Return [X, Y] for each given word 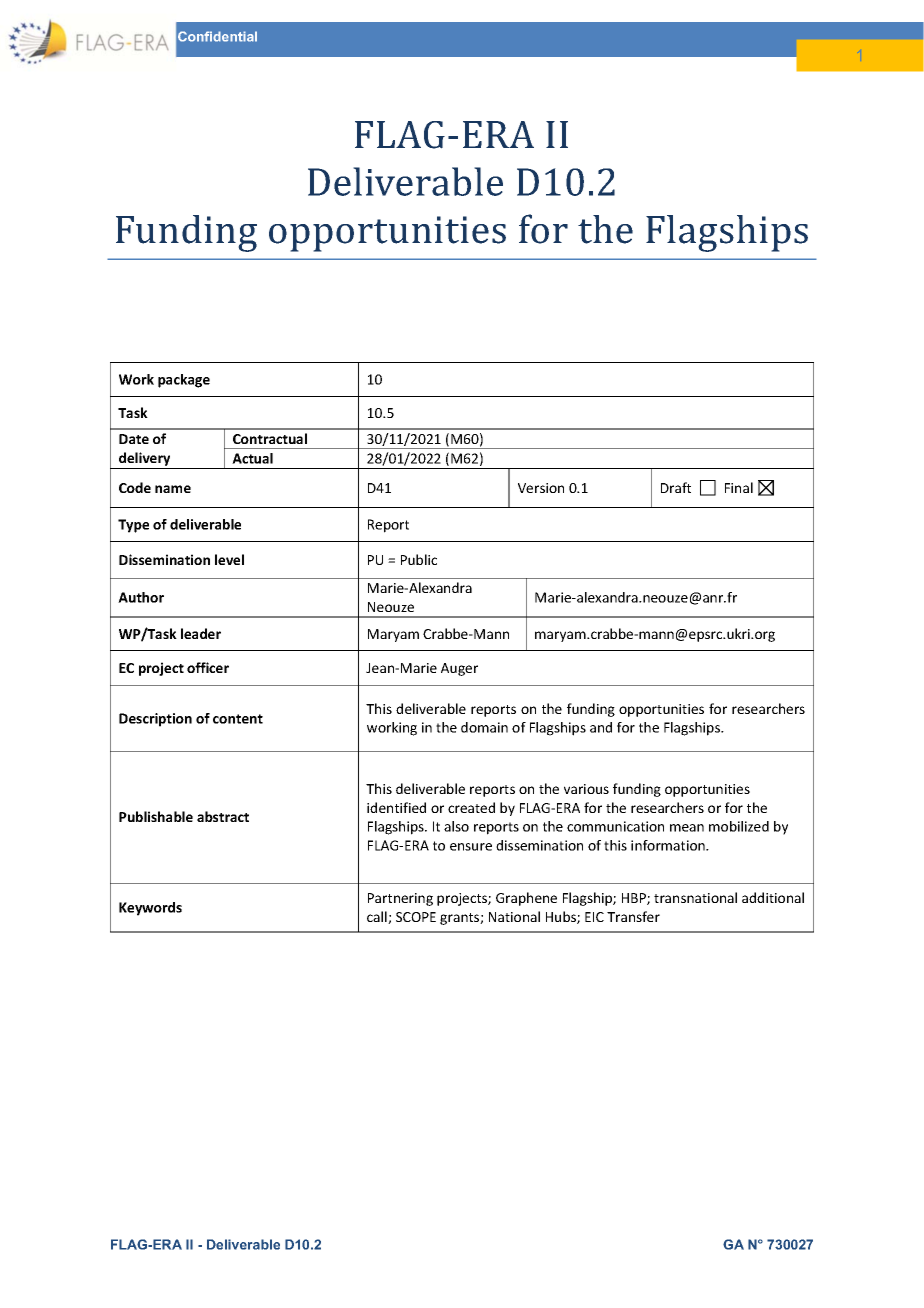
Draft [676, 487]
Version [541, 488]
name [173, 489]
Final [739, 487]
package [184, 381]
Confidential [217, 36]
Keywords [150, 909]
